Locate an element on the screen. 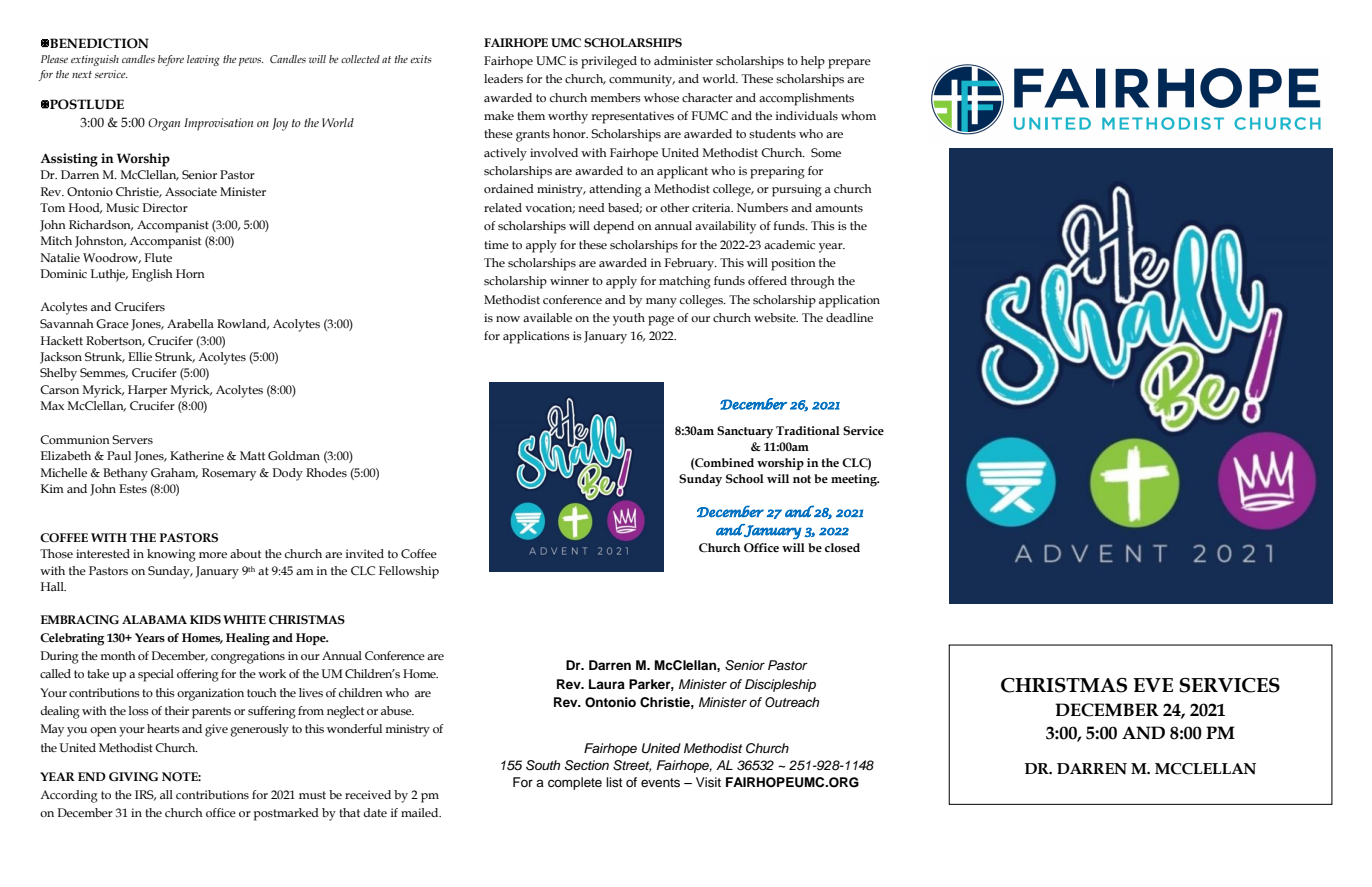 The width and height of the screenshot is (1372, 887). mailed is located at coordinates (421, 812).
